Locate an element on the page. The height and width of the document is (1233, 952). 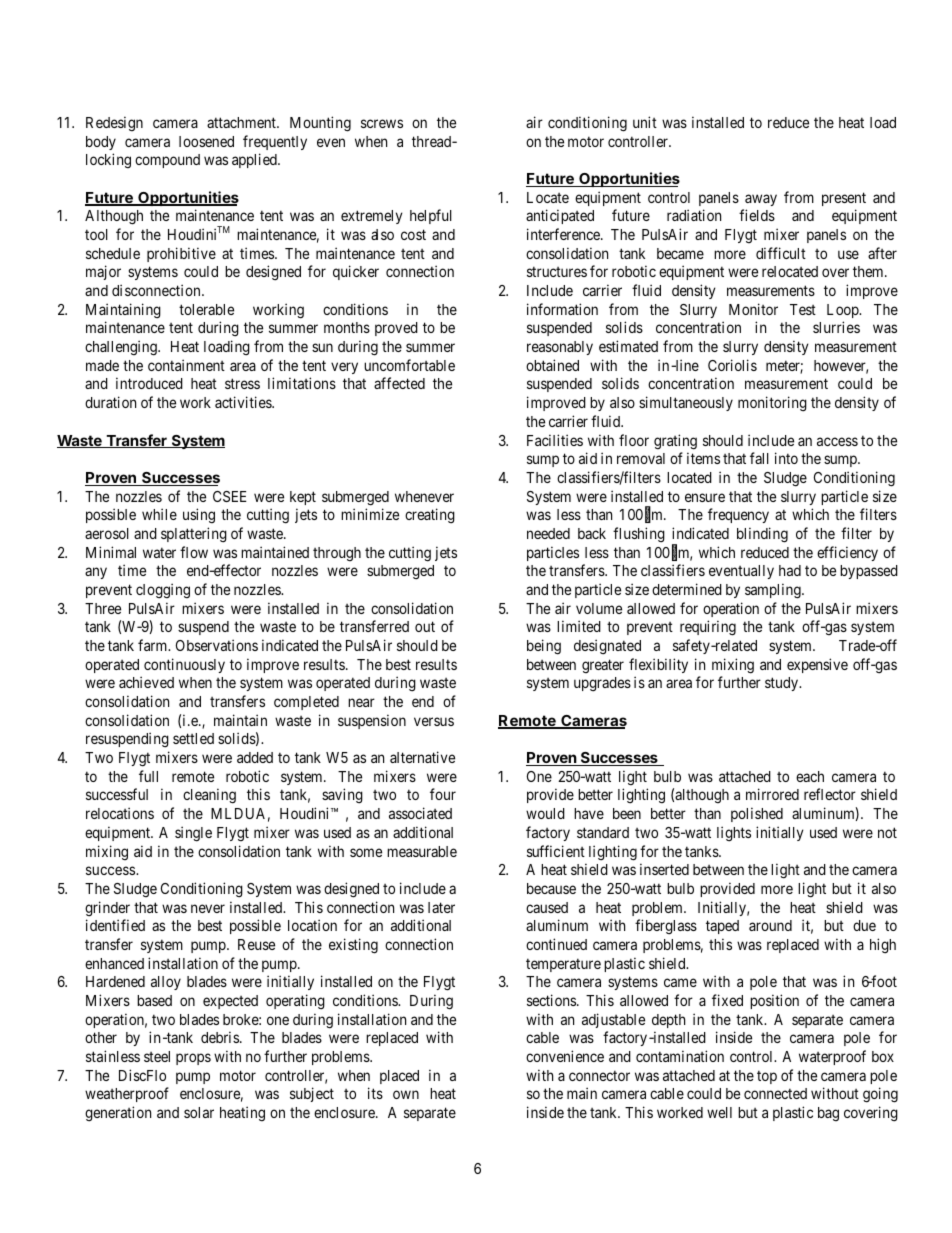
screws is located at coordinates (382, 123).
